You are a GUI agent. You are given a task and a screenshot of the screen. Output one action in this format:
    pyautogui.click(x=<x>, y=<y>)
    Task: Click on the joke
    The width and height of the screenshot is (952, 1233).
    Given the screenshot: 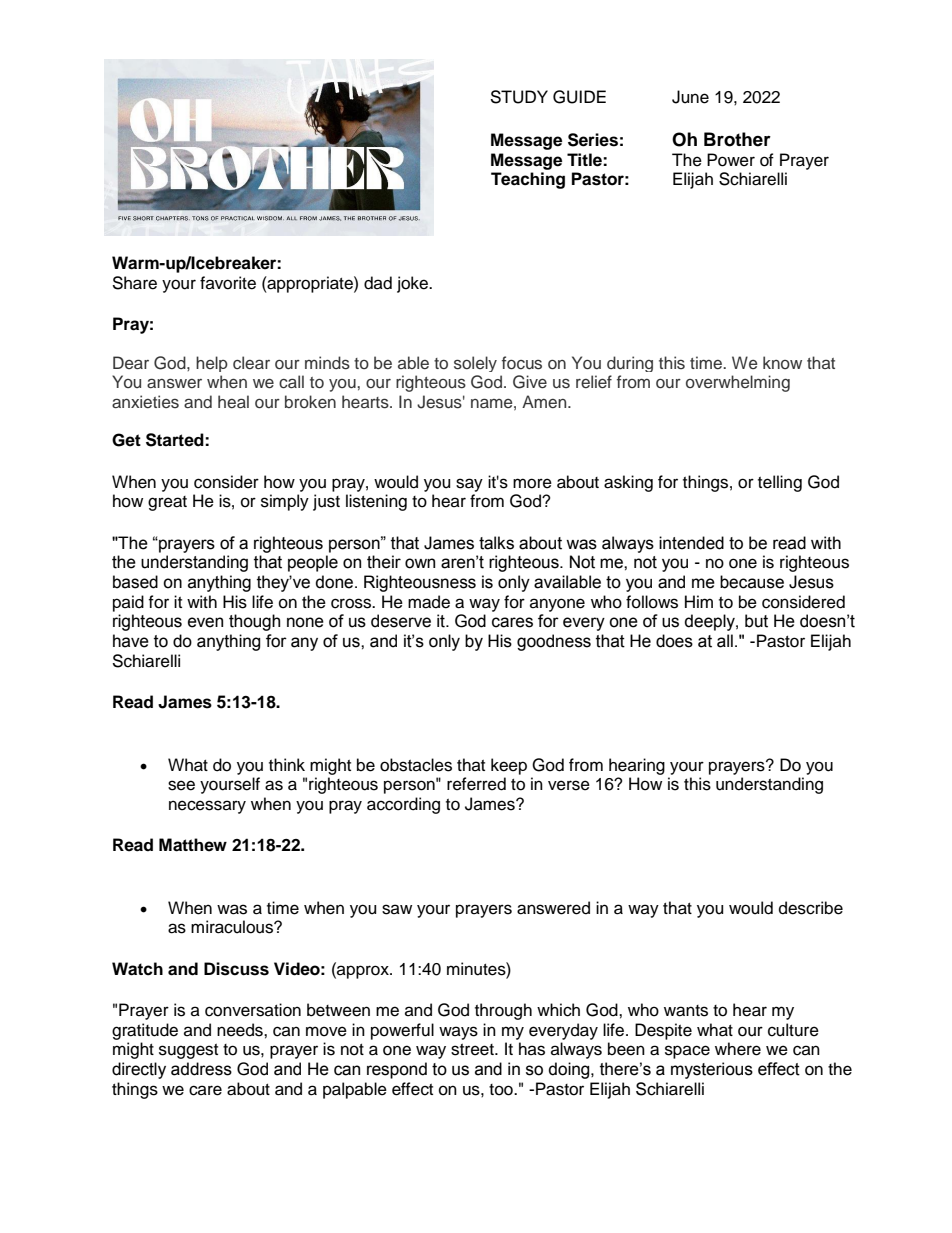 What is the action you would take?
    pyautogui.click(x=414, y=284)
